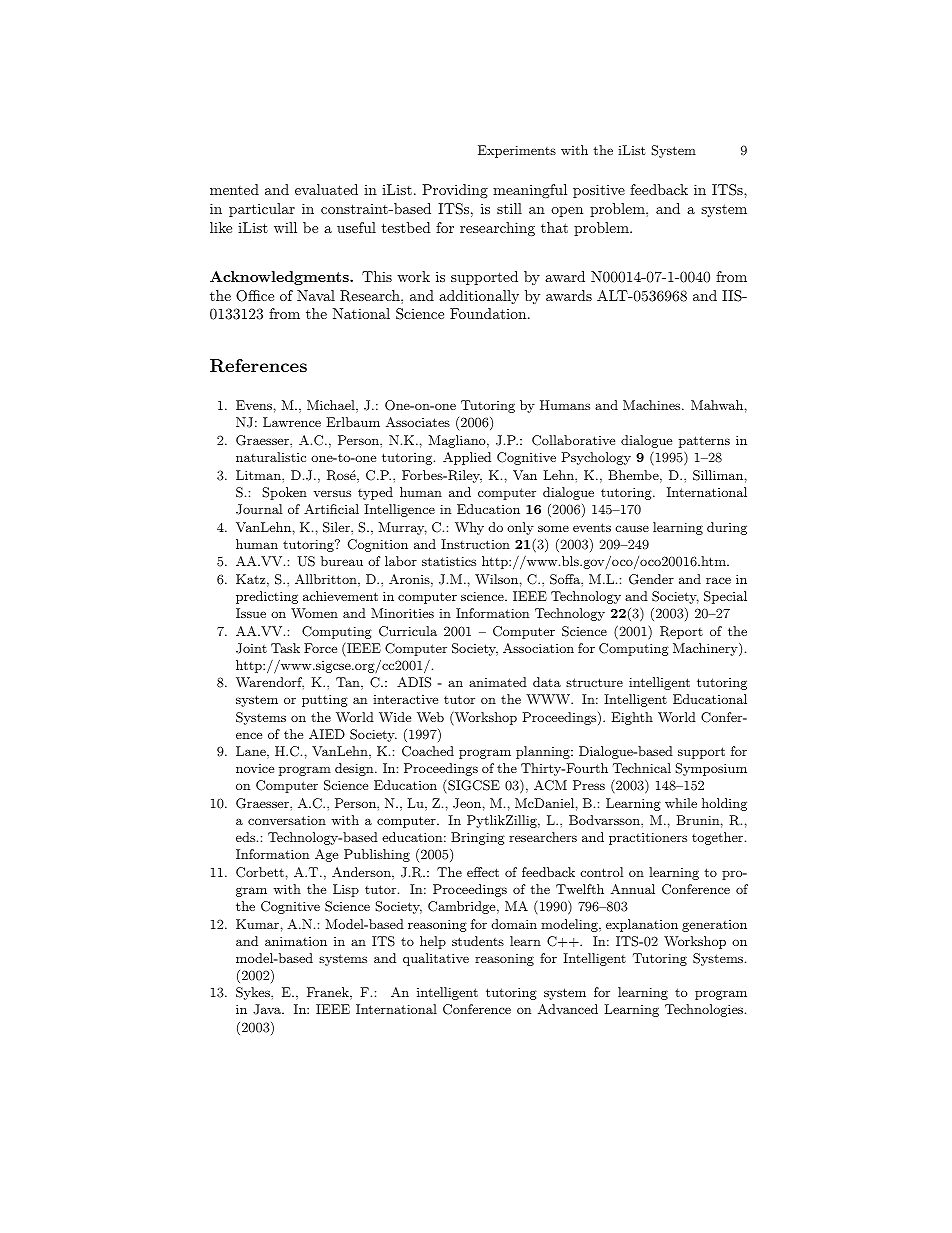  What do you see at coordinates (254, 993) in the document?
I see `Sykes` at bounding box center [254, 993].
